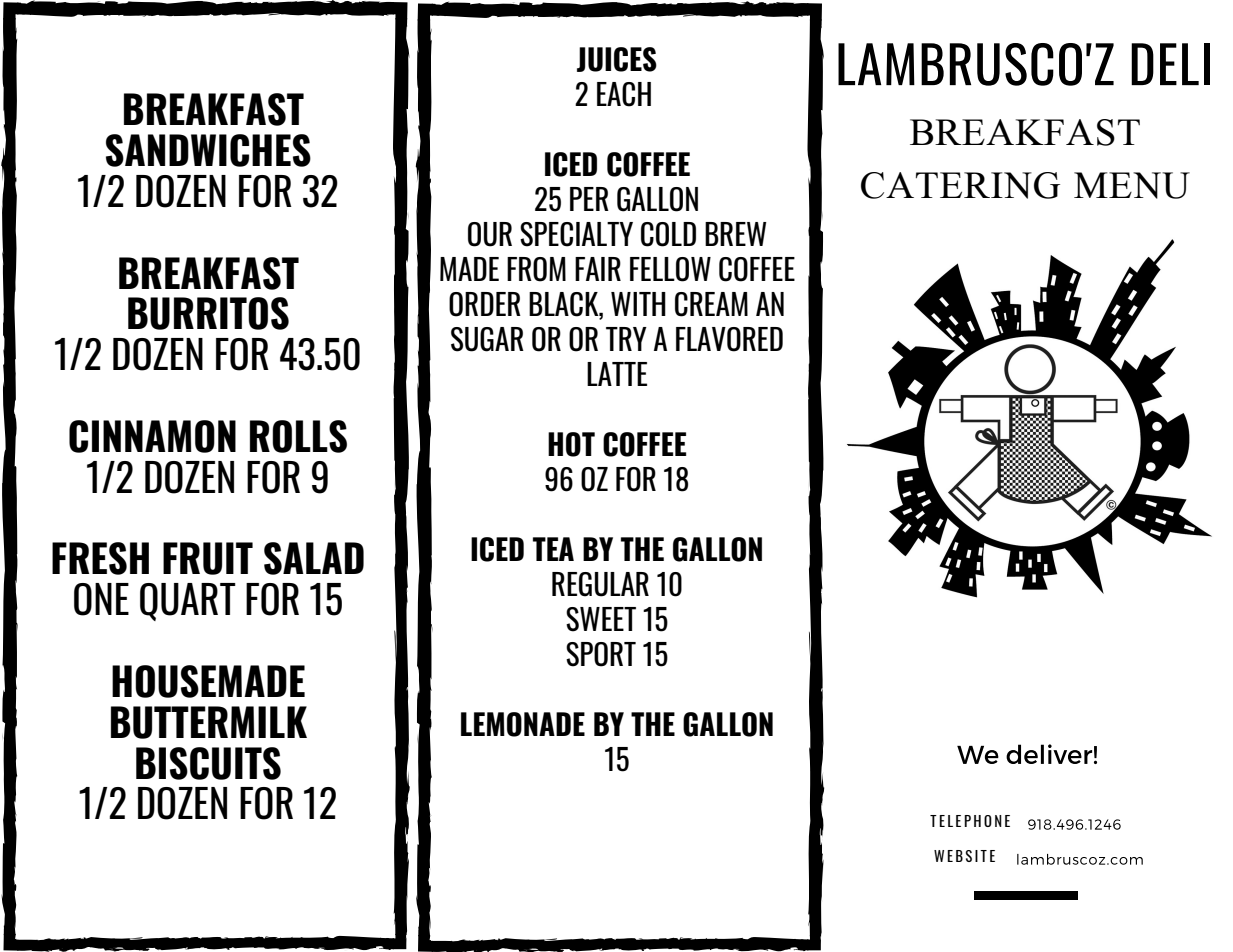 The height and width of the screenshot is (952, 1233). I want to click on SANDWICHES, so click(208, 150).
